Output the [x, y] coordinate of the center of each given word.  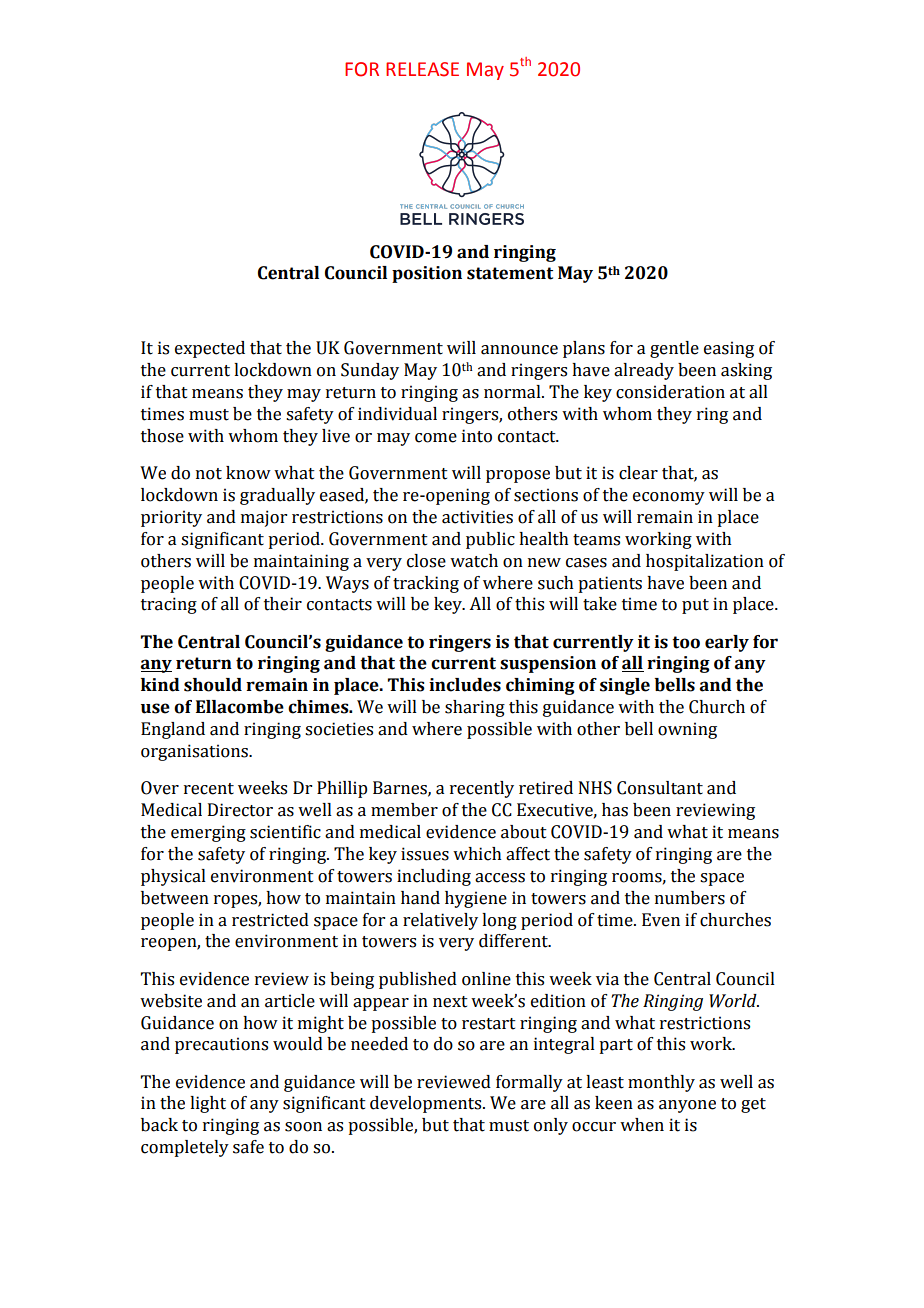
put [695, 606]
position [427, 274]
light [208, 1104]
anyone [687, 1106]
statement [510, 273]
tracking [426, 584]
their [283, 604]
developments [427, 1104]
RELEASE [422, 69]
